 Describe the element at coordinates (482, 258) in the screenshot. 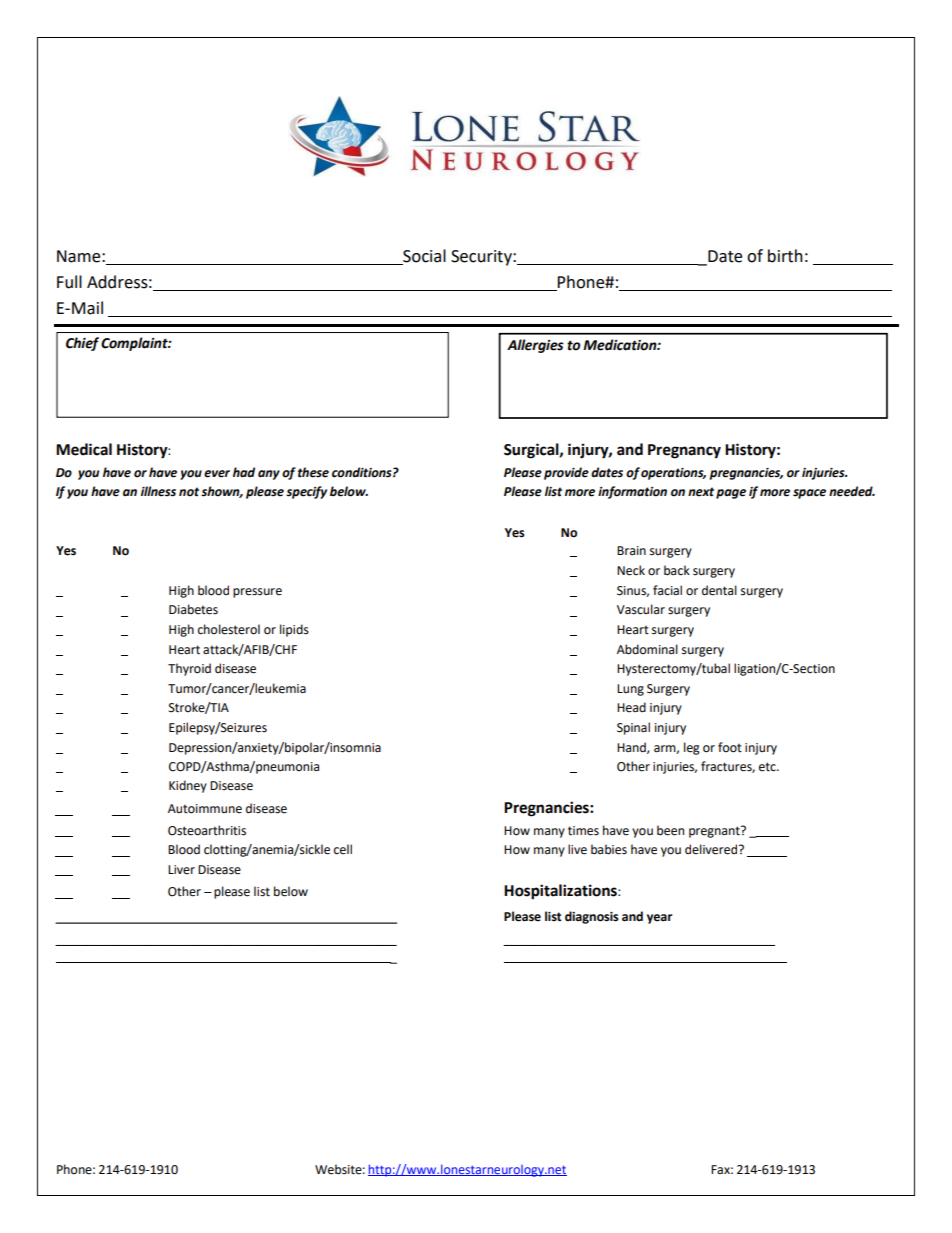

I see `Security` at that location.
